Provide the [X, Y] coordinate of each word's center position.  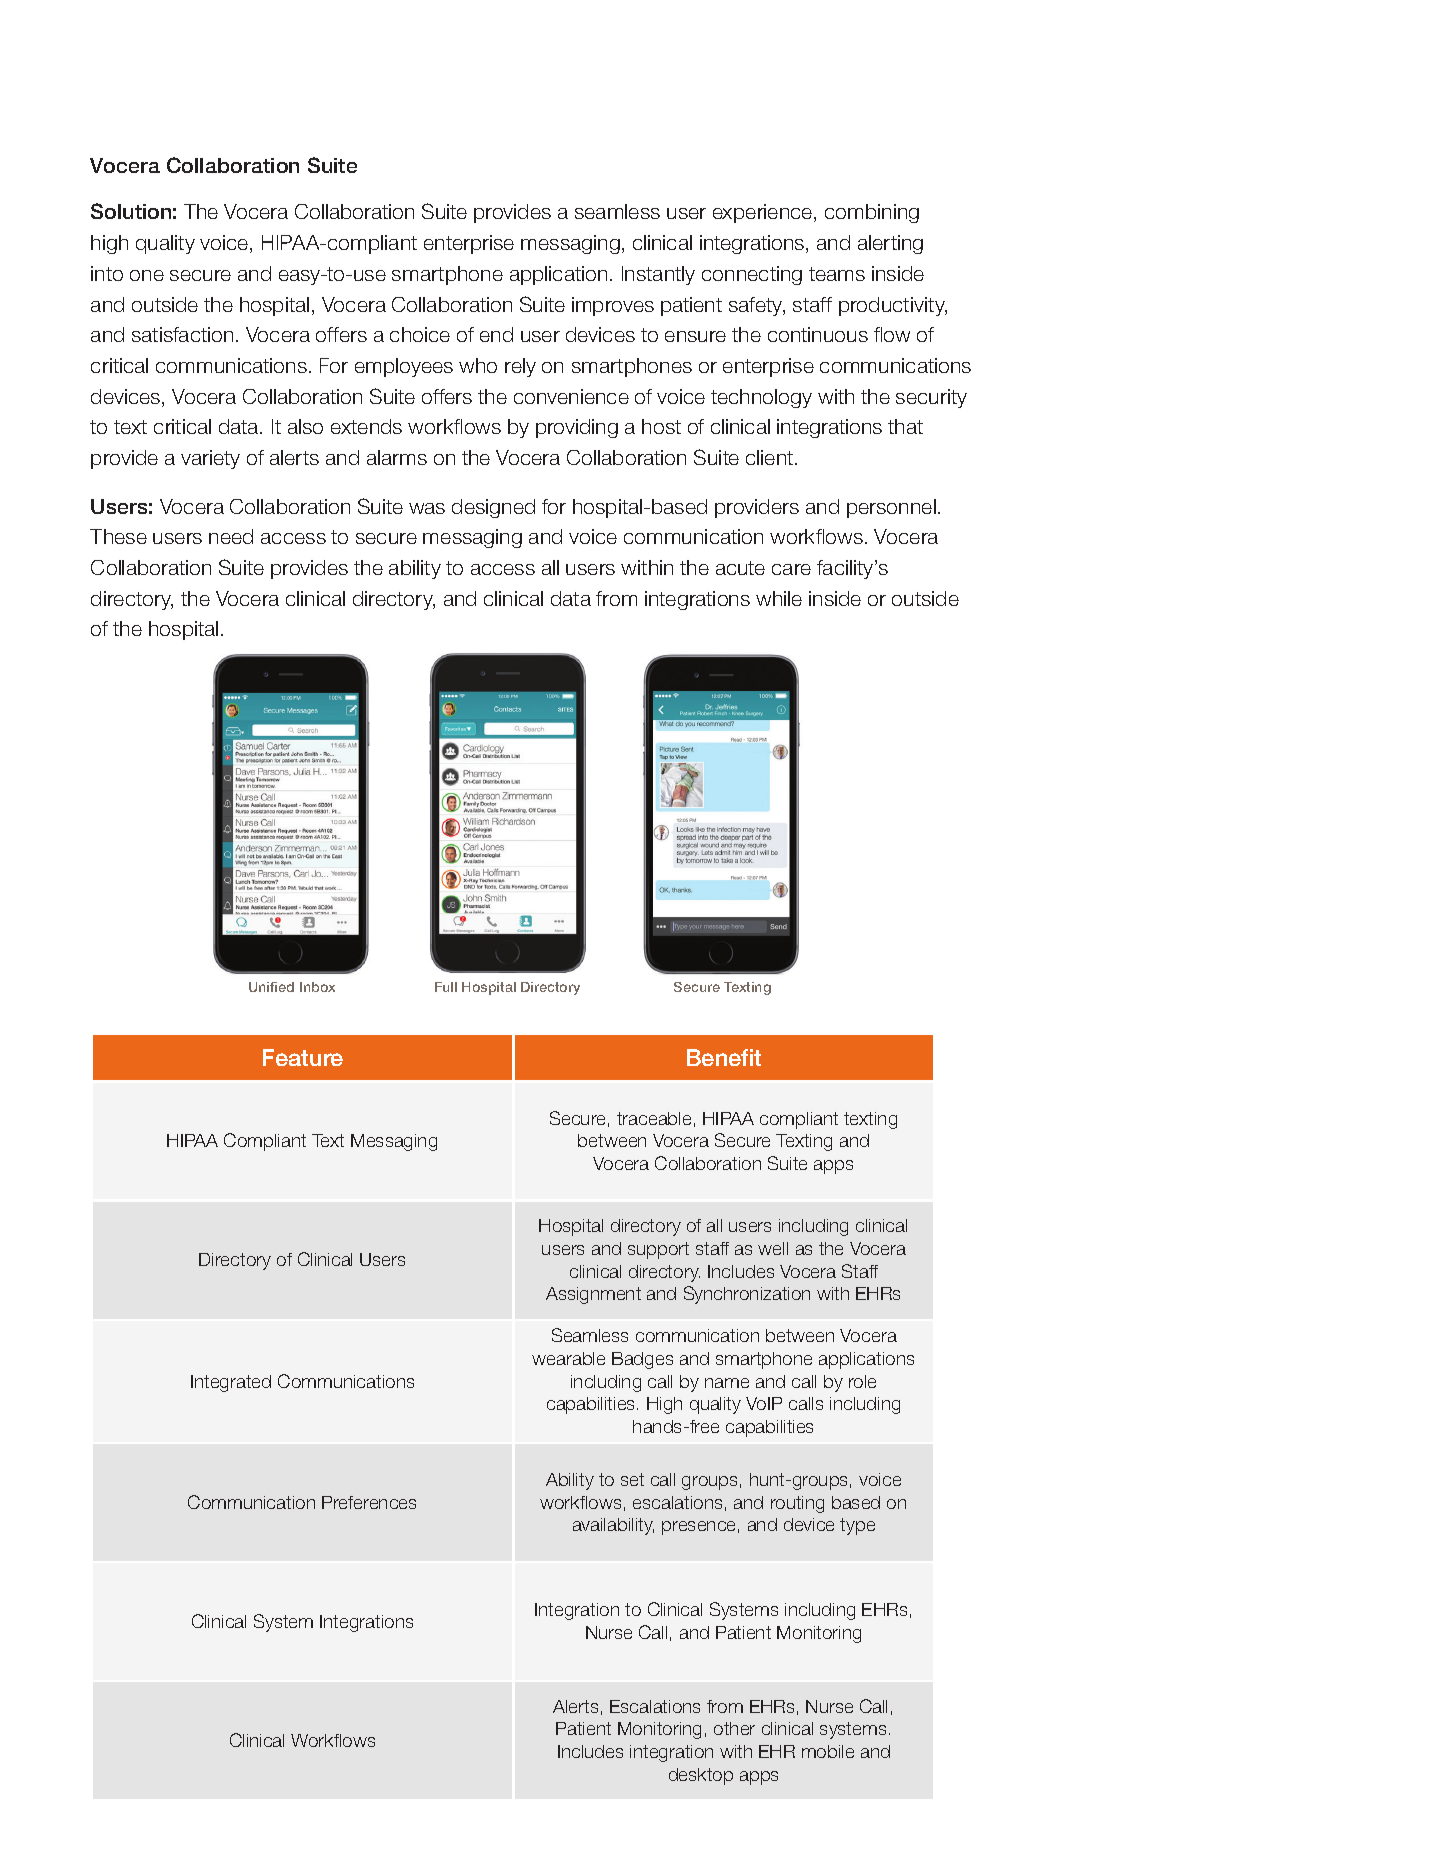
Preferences [369, 1502]
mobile [828, 1751]
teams [837, 274]
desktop [701, 1776]
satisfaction [182, 334]
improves [613, 306]
